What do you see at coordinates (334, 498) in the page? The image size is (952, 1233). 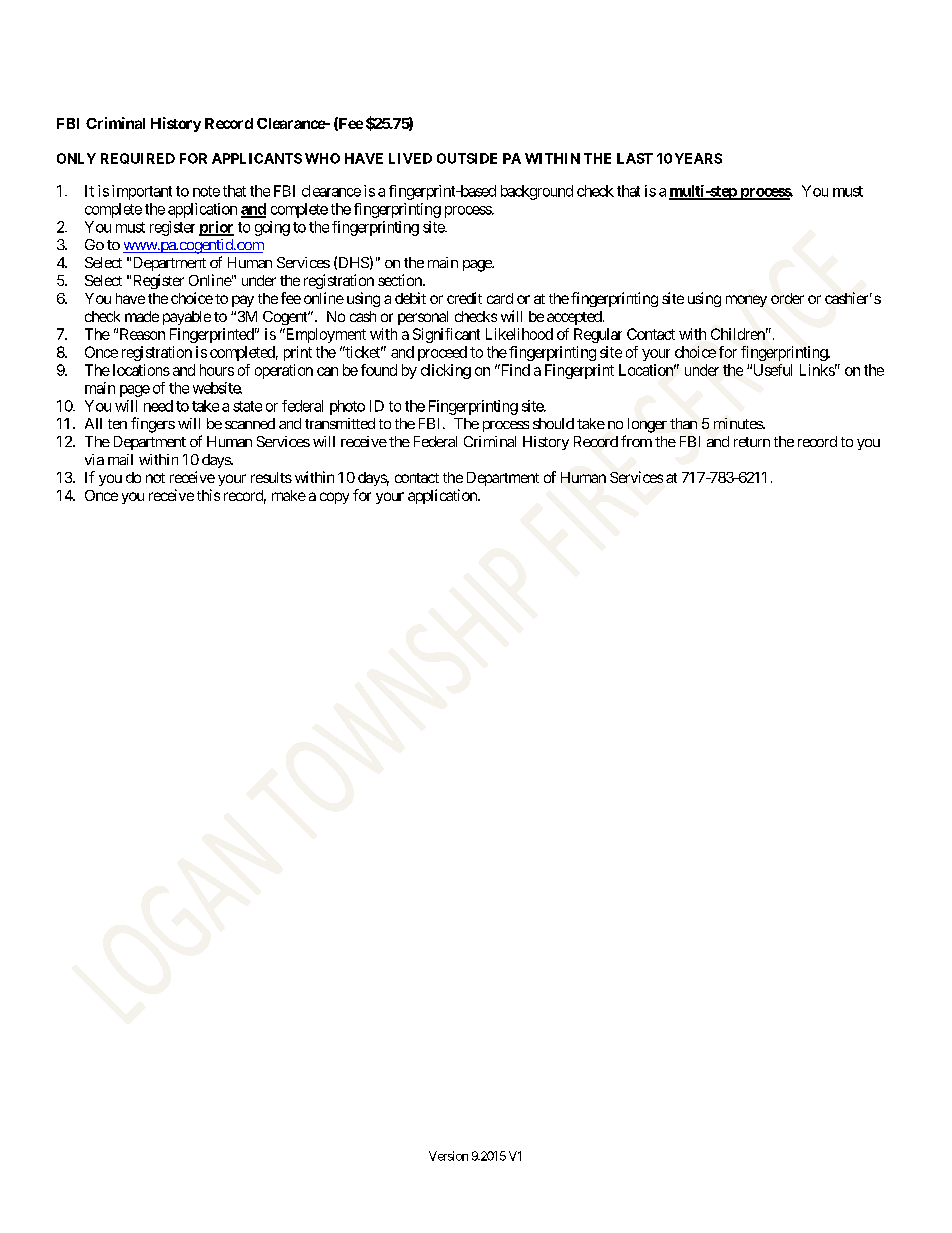 I see `copy` at bounding box center [334, 498].
